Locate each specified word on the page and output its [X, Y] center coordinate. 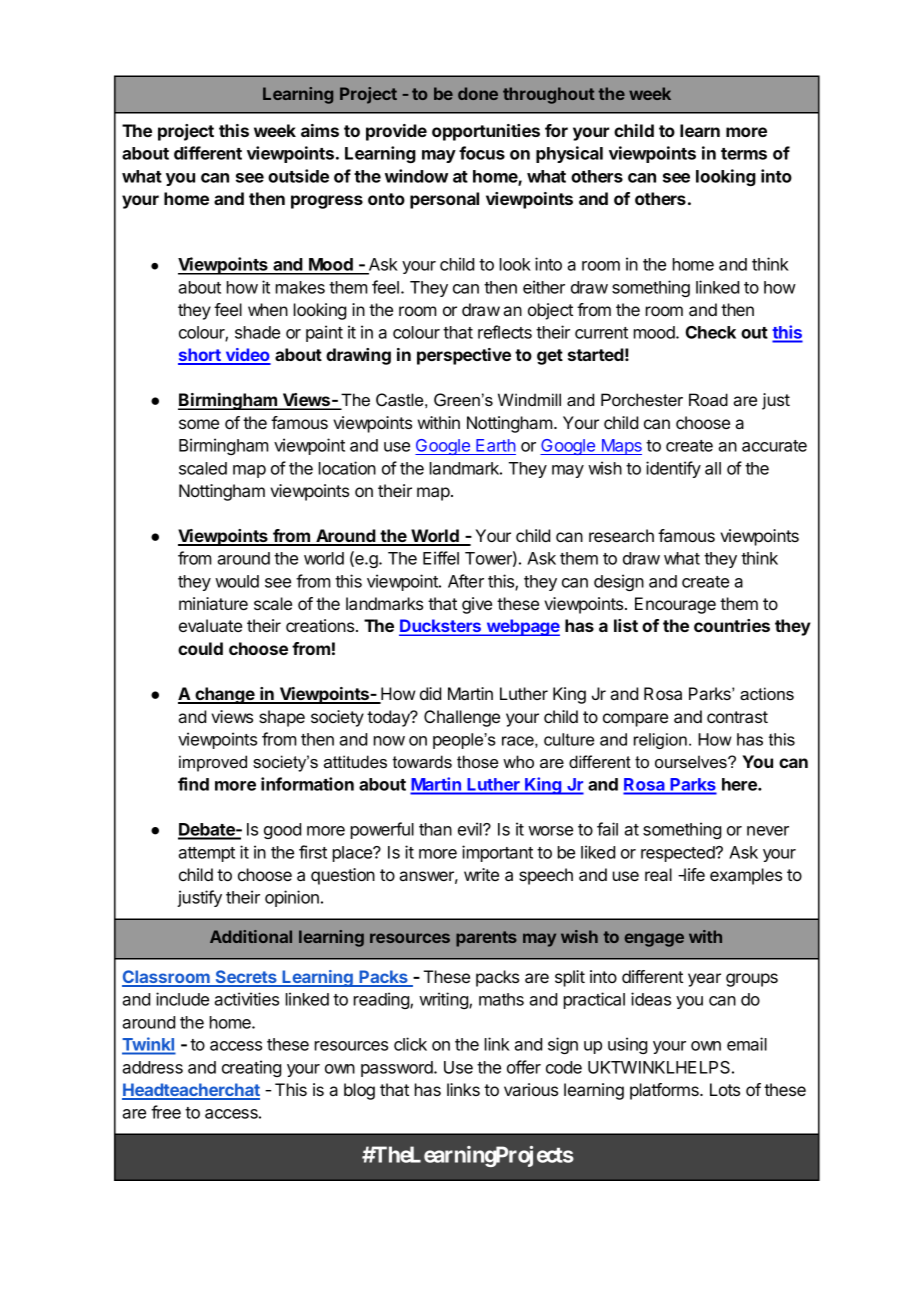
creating [251, 1068]
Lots [725, 1089]
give [477, 605]
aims [320, 130]
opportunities [486, 132]
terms [744, 154]
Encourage [675, 605]
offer [524, 1067]
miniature [213, 603]
